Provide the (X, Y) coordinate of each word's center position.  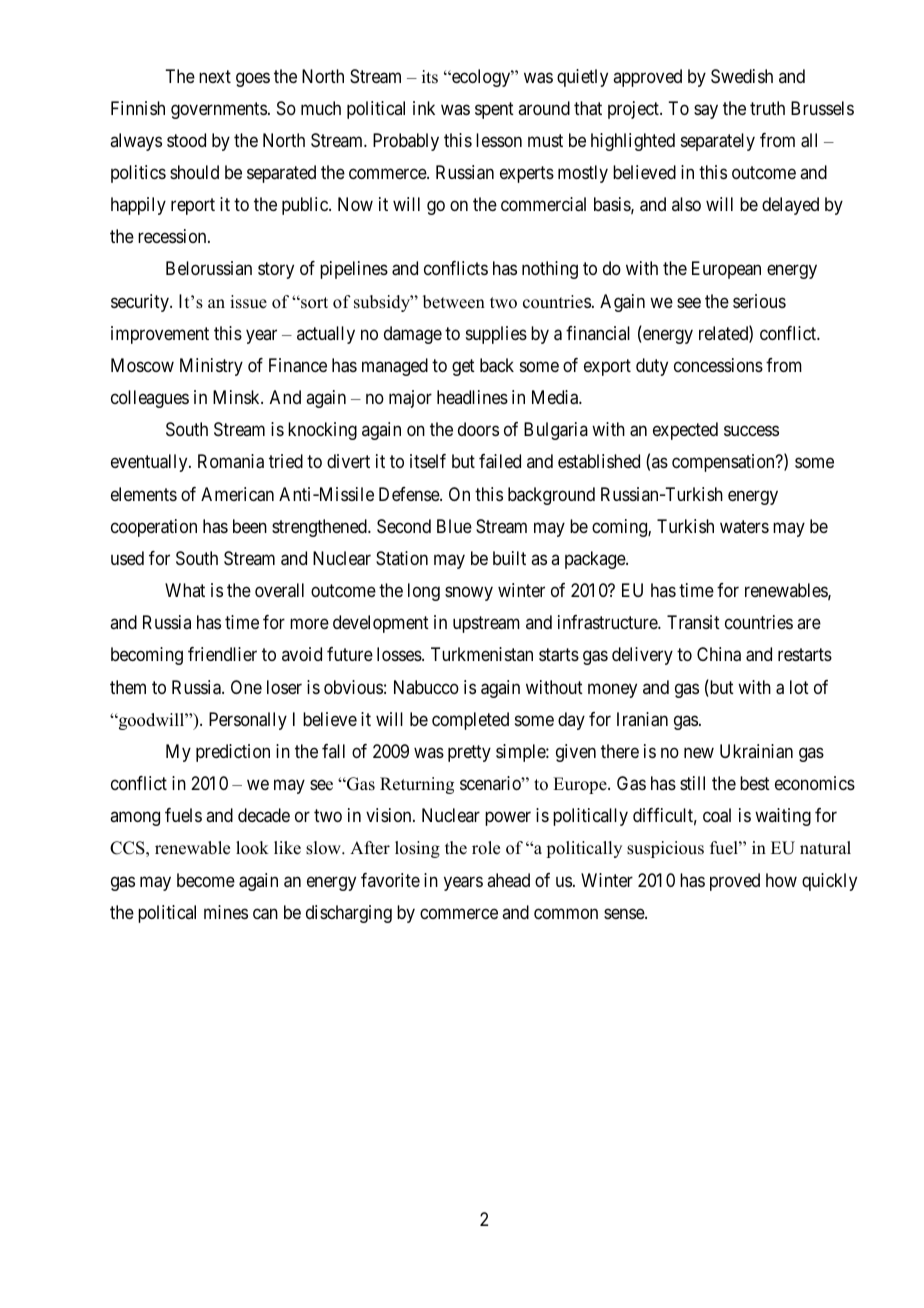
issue (248, 302)
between (454, 302)
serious (759, 301)
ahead (508, 880)
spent (494, 110)
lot (799, 687)
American (237, 494)
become (206, 880)
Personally (248, 721)
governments (219, 110)
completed (470, 721)
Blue (454, 526)
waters (744, 526)
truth (767, 108)
